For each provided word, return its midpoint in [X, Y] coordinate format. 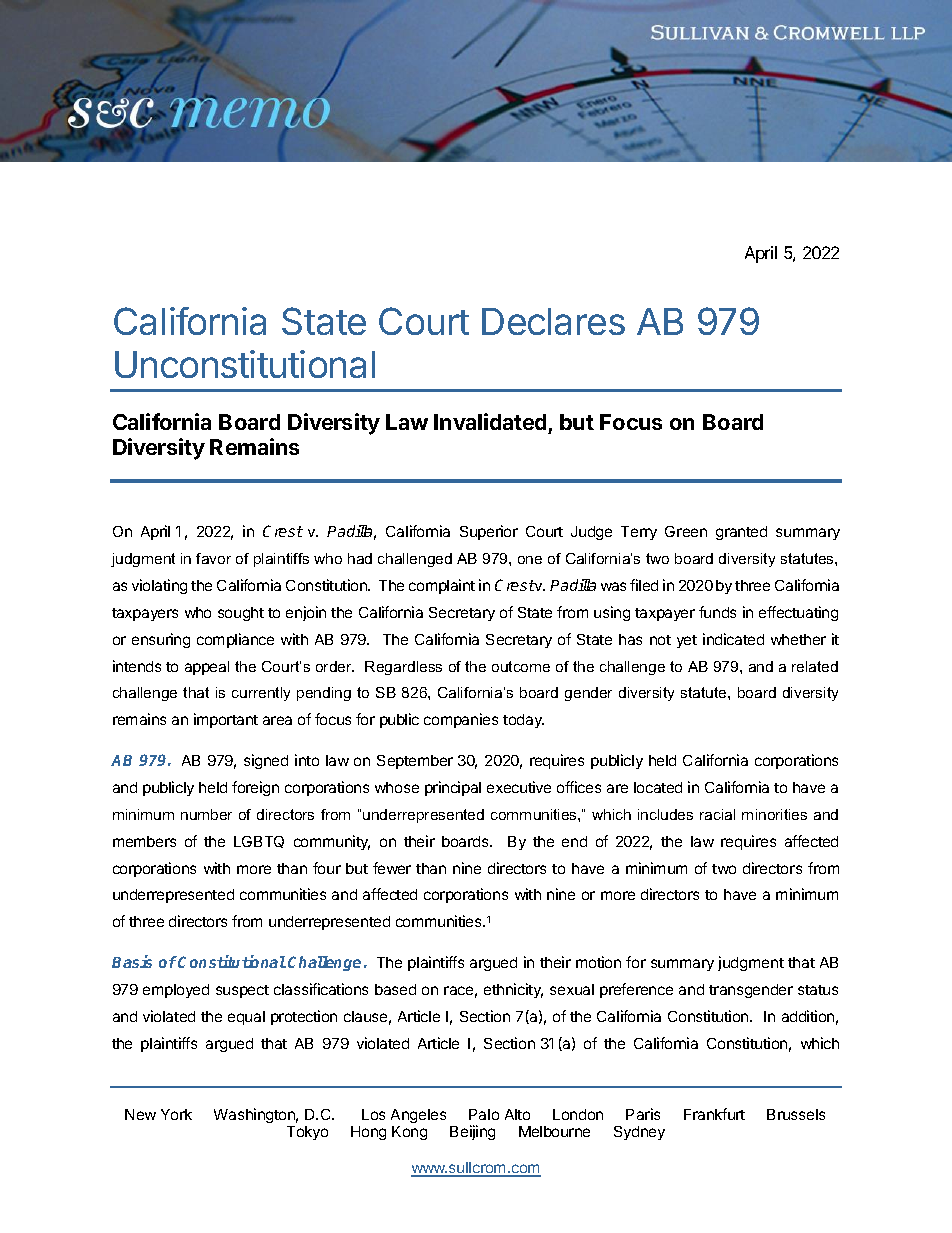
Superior [489, 532]
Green [686, 531]
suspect [242, 991]
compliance [235, 640]
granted [741, 533]
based [395, 989]
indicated [733, 639]
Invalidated [491, 423]
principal [453, 788]
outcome [521, 666]
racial [717, 814]
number [206, 814]
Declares [553, 321]
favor [213, 558]
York [176, 1114]
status [818, 990]
